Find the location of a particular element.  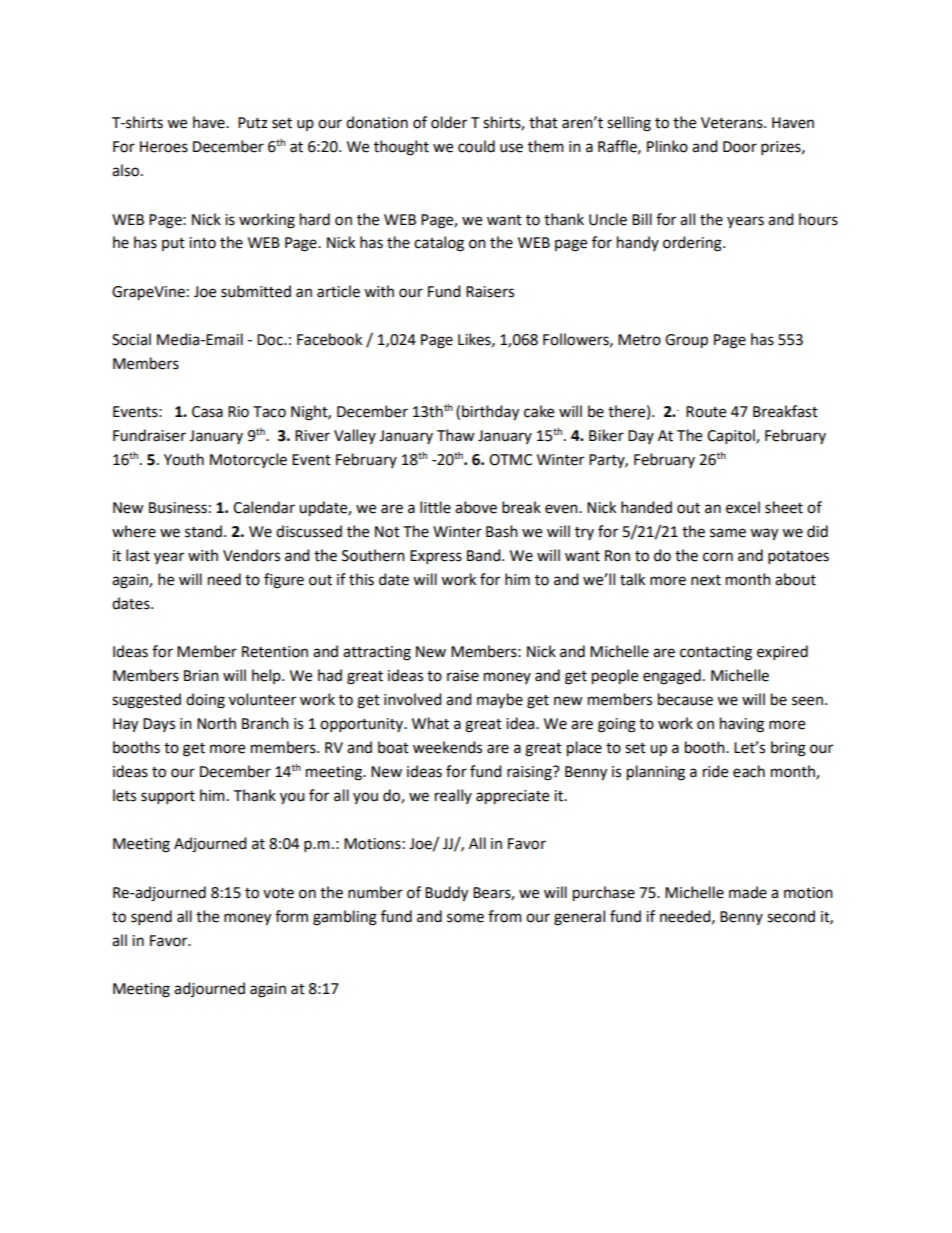

same is located at coordinates (728, 533).
